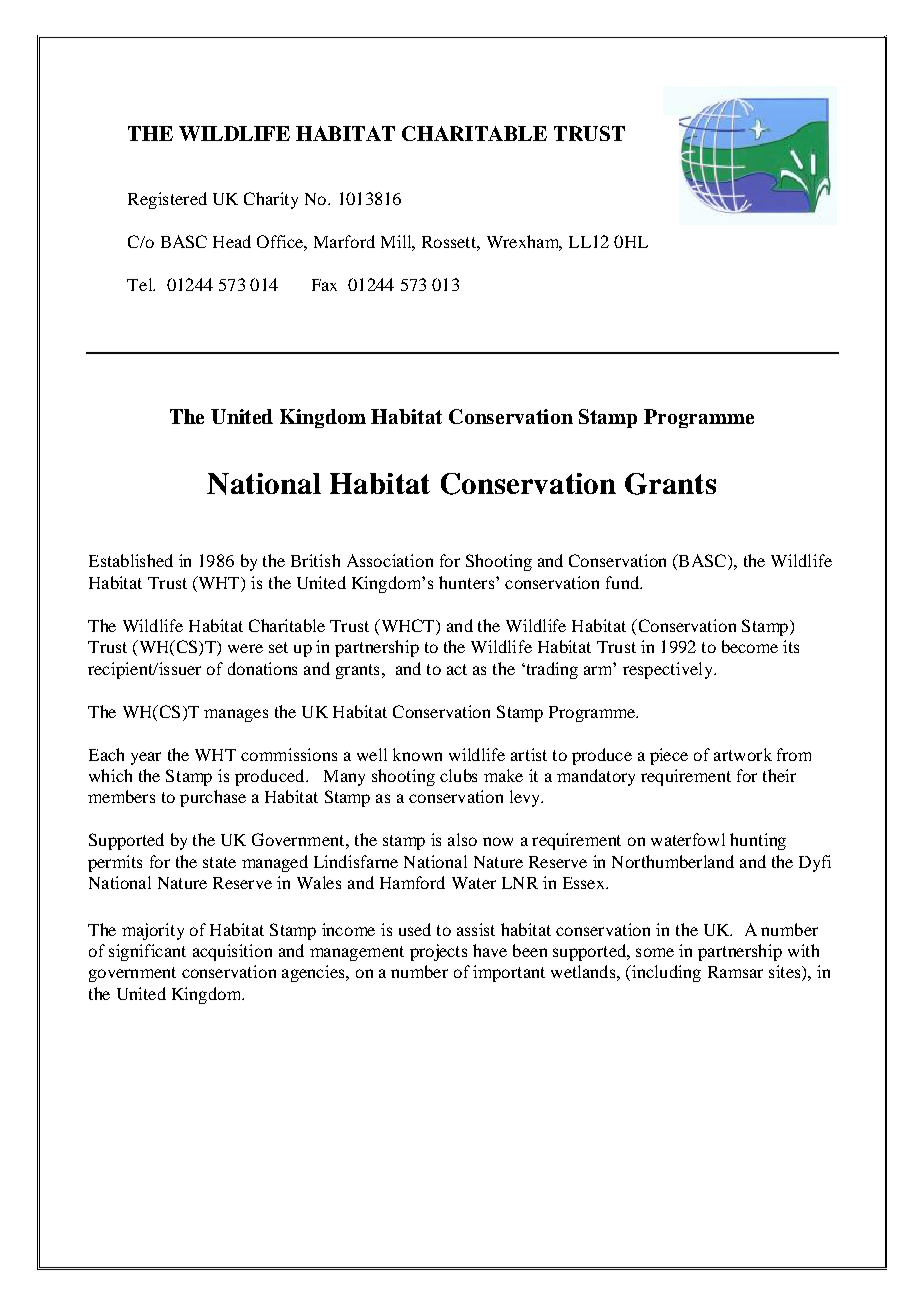  Describe the element at coordinates (131, 560) in the screenshot. I see `Established` at that location.
